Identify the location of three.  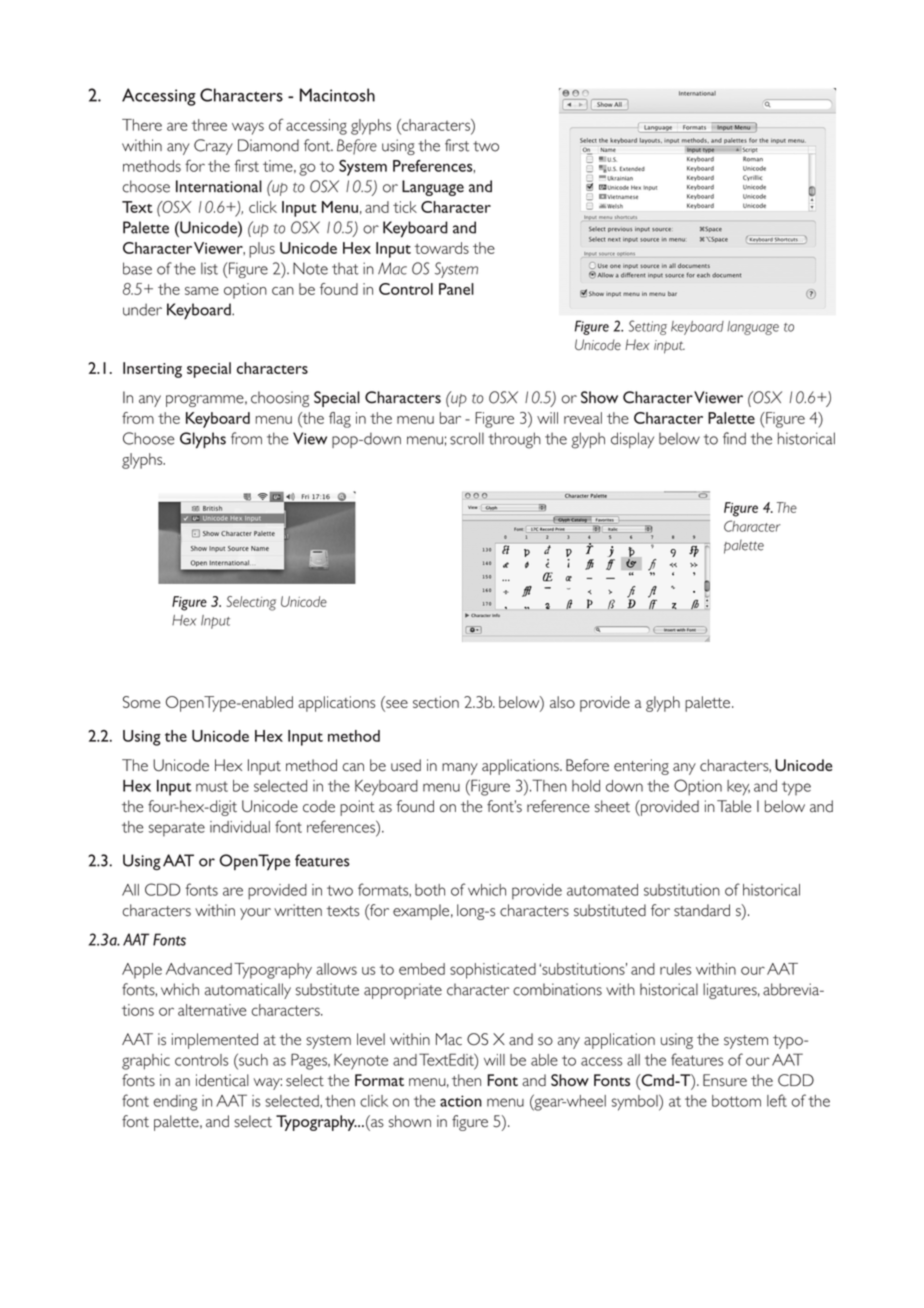
(209, 125).
